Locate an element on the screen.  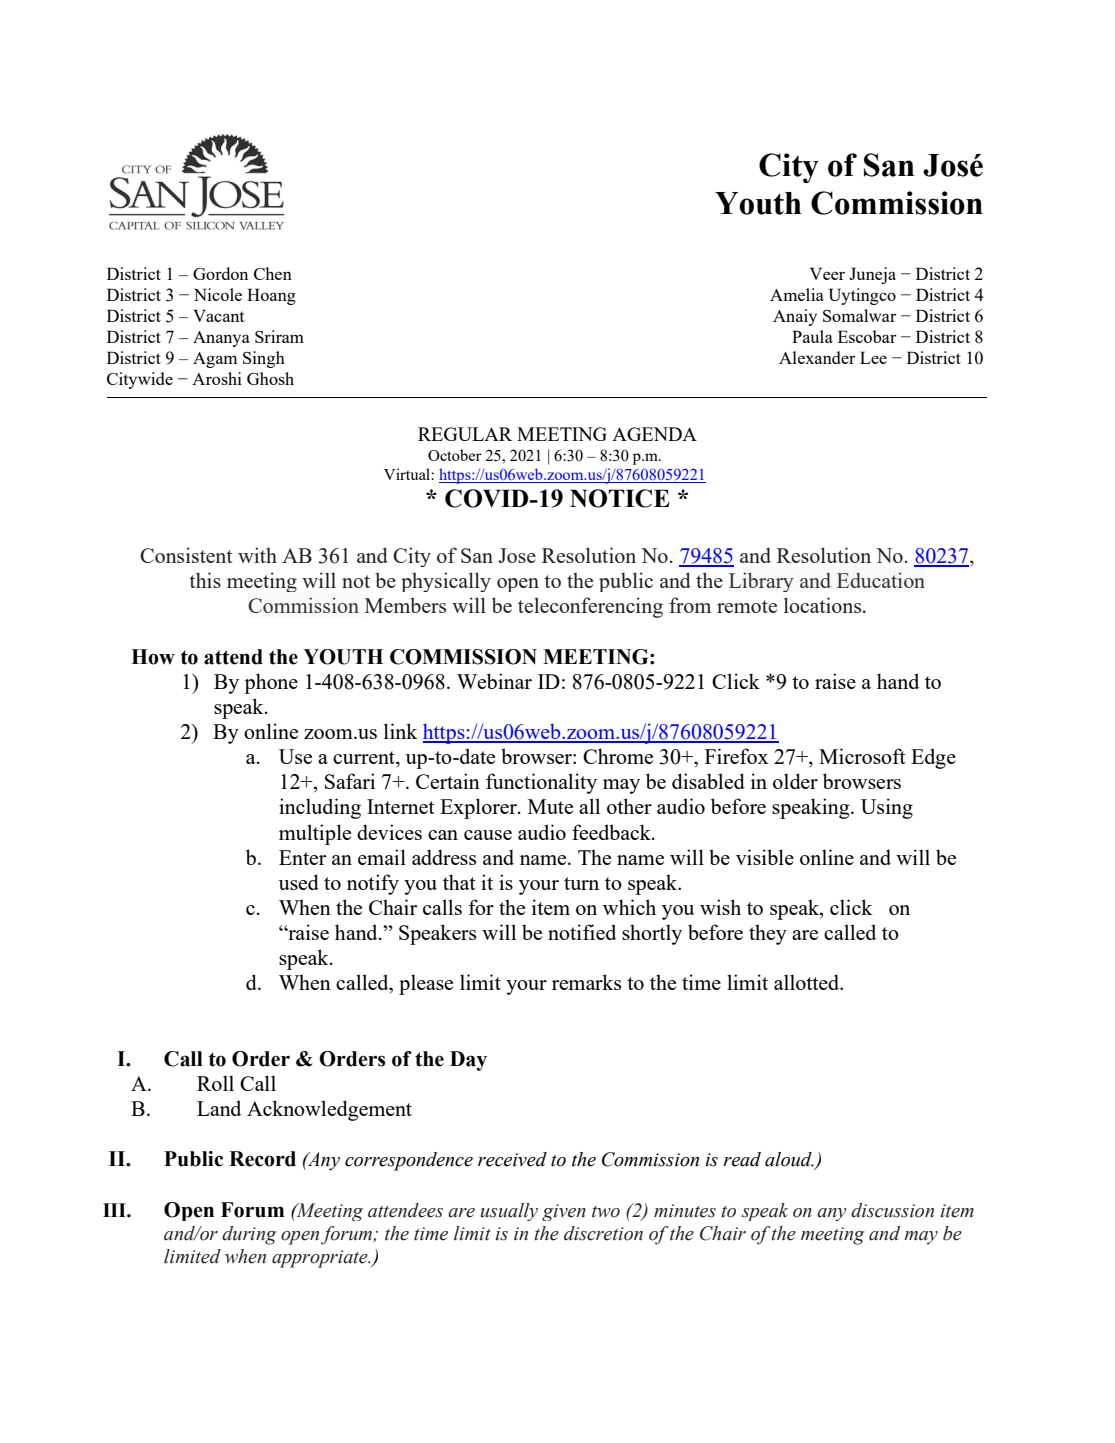
Webinar is located at coordinates (494, 681).
